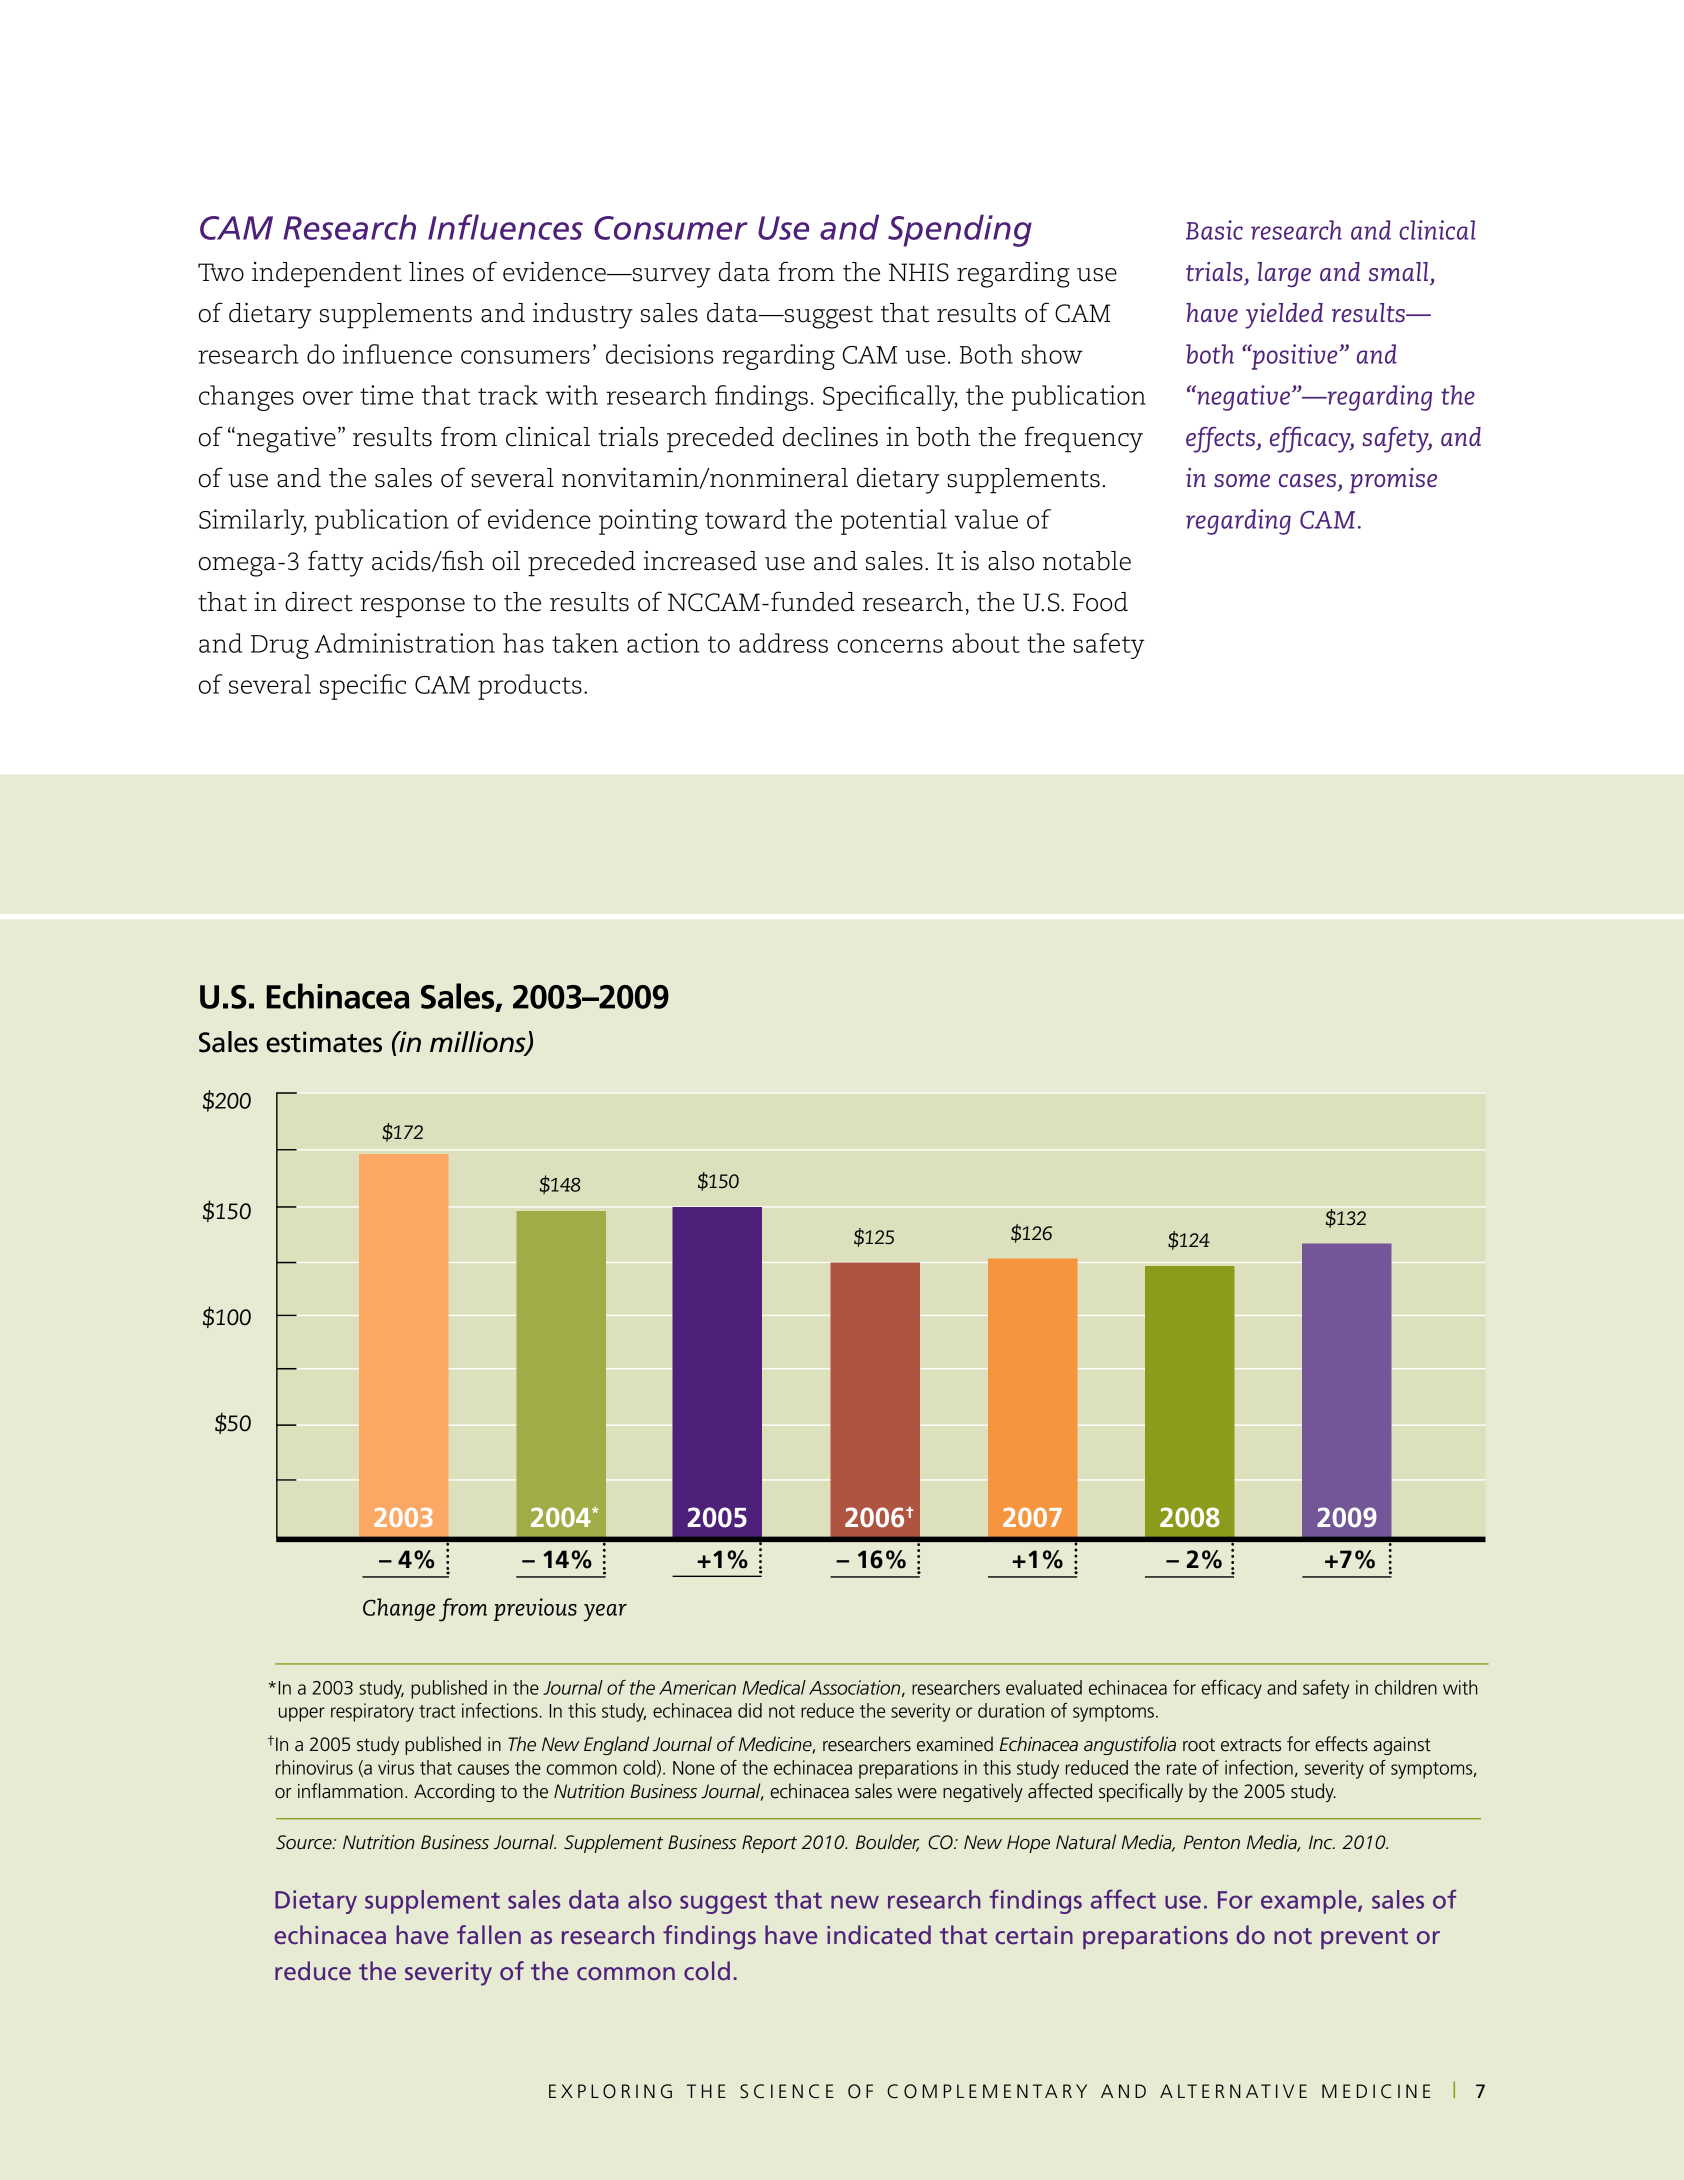 The height and width of the screenshot is (2180, 1684). I want to click on Administration, so click(405, 643).
